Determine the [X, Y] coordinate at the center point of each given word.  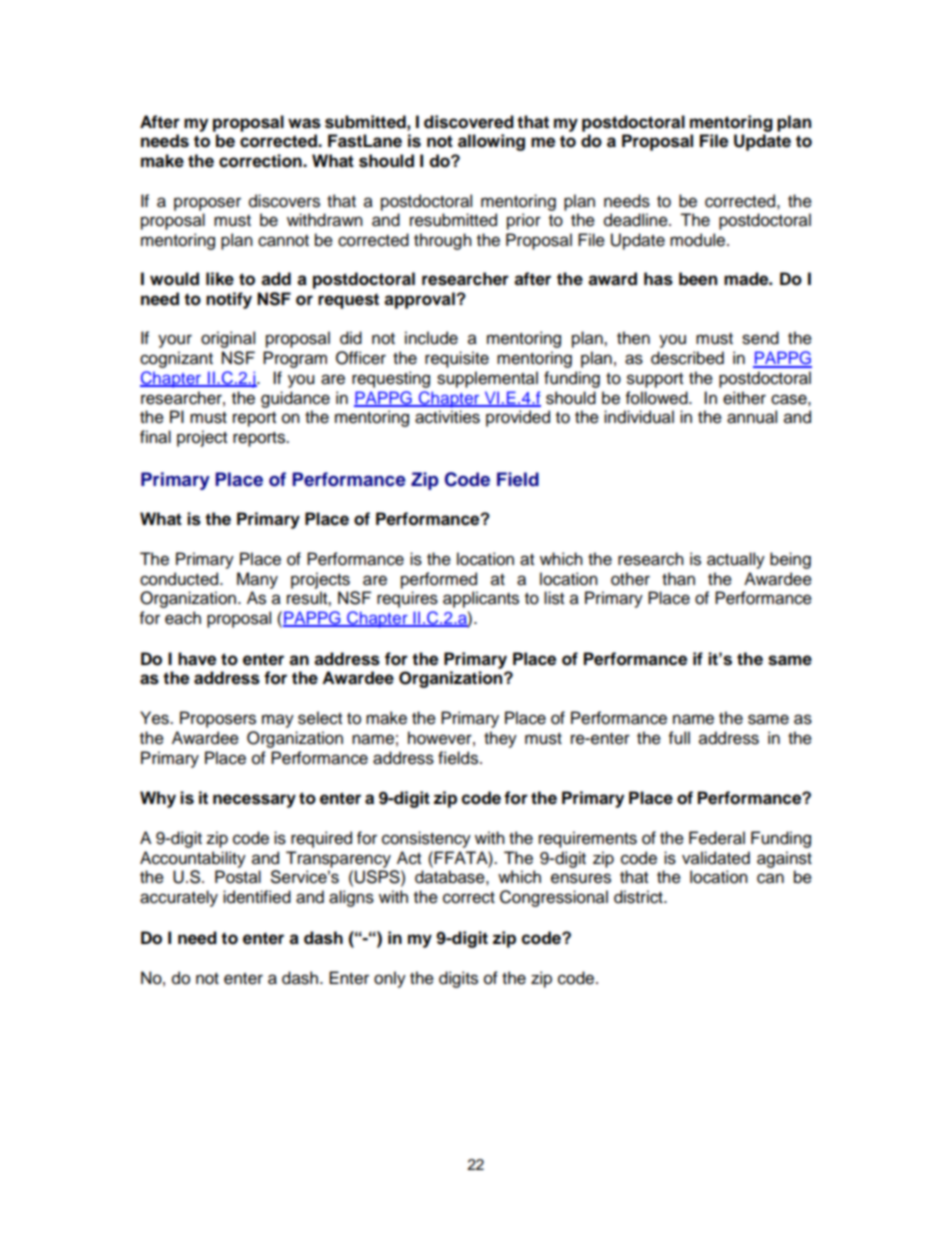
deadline [637, 220]
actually [736, 560]
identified [257, 897]
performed [439, 580]
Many [257, 580]
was [304, 123]
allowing [491, 142]
